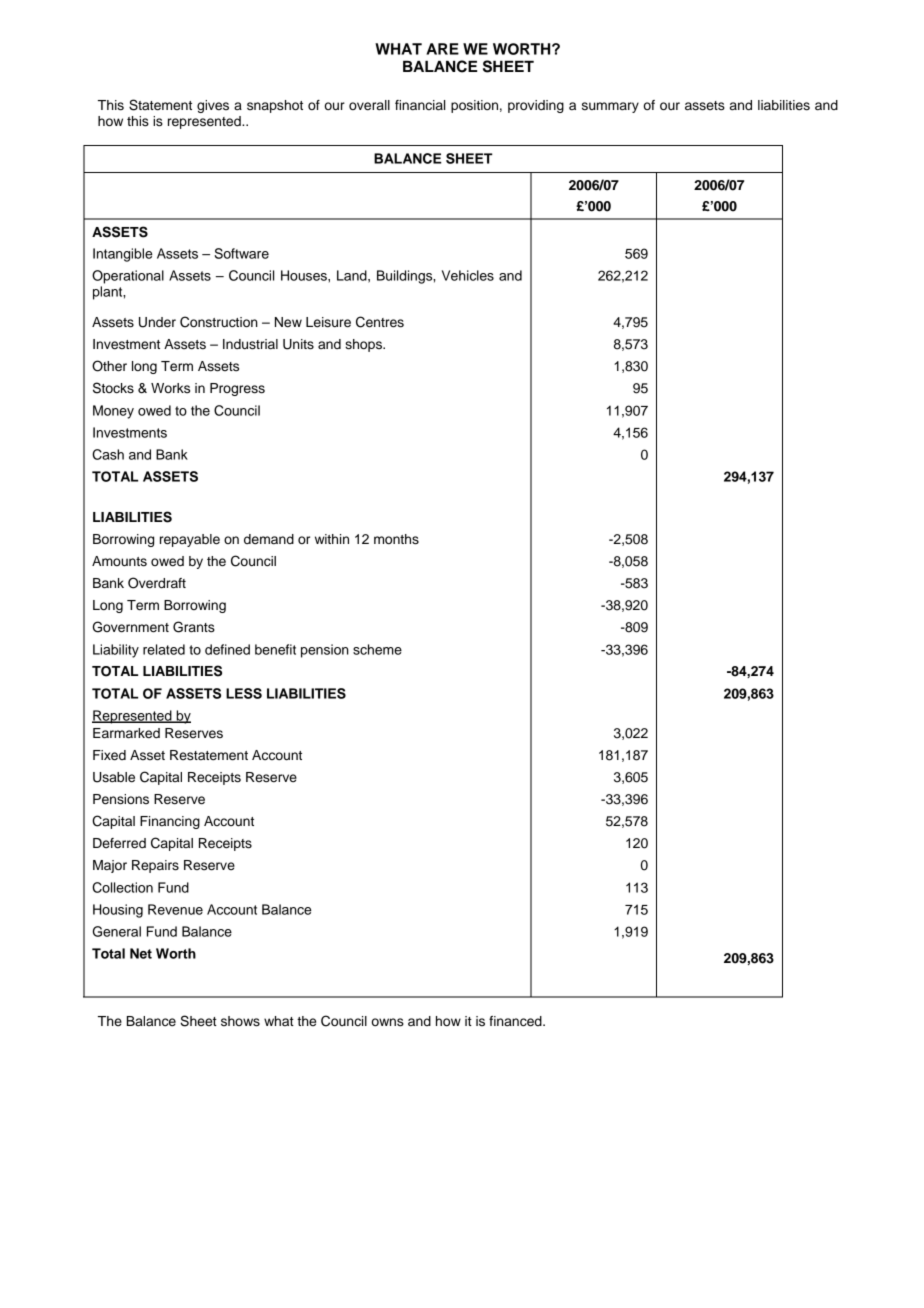  Describe the element at coordinates (396, 539) in the image. I see `months` at that location.
